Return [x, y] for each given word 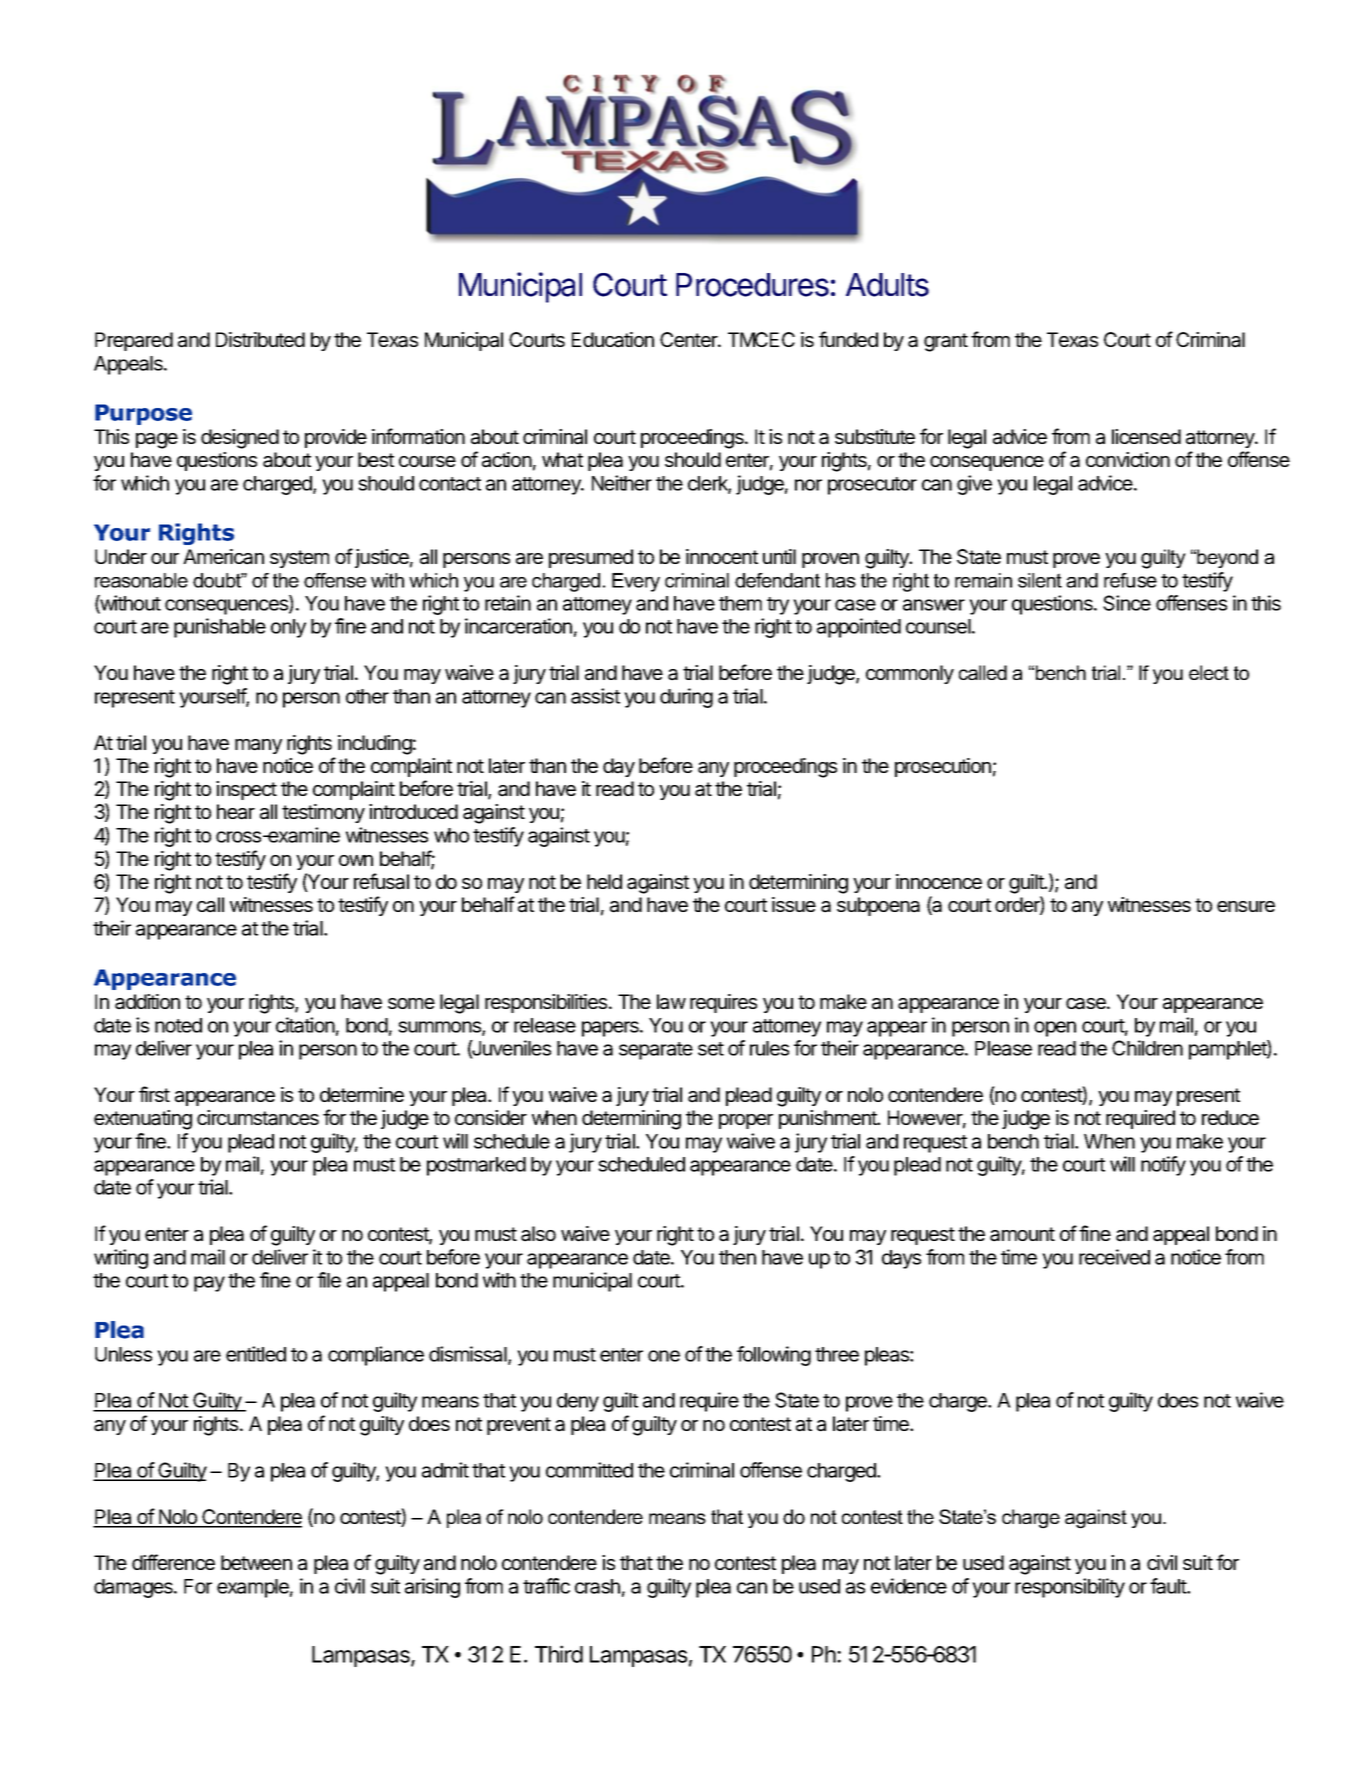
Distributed [260, 339]
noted [178, 1025]
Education [613, 340]
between [256, 1562]
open [1055, 1029]
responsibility [1070, 1588]
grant [946, 342]
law [671, 1002]
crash [597, 1586]
